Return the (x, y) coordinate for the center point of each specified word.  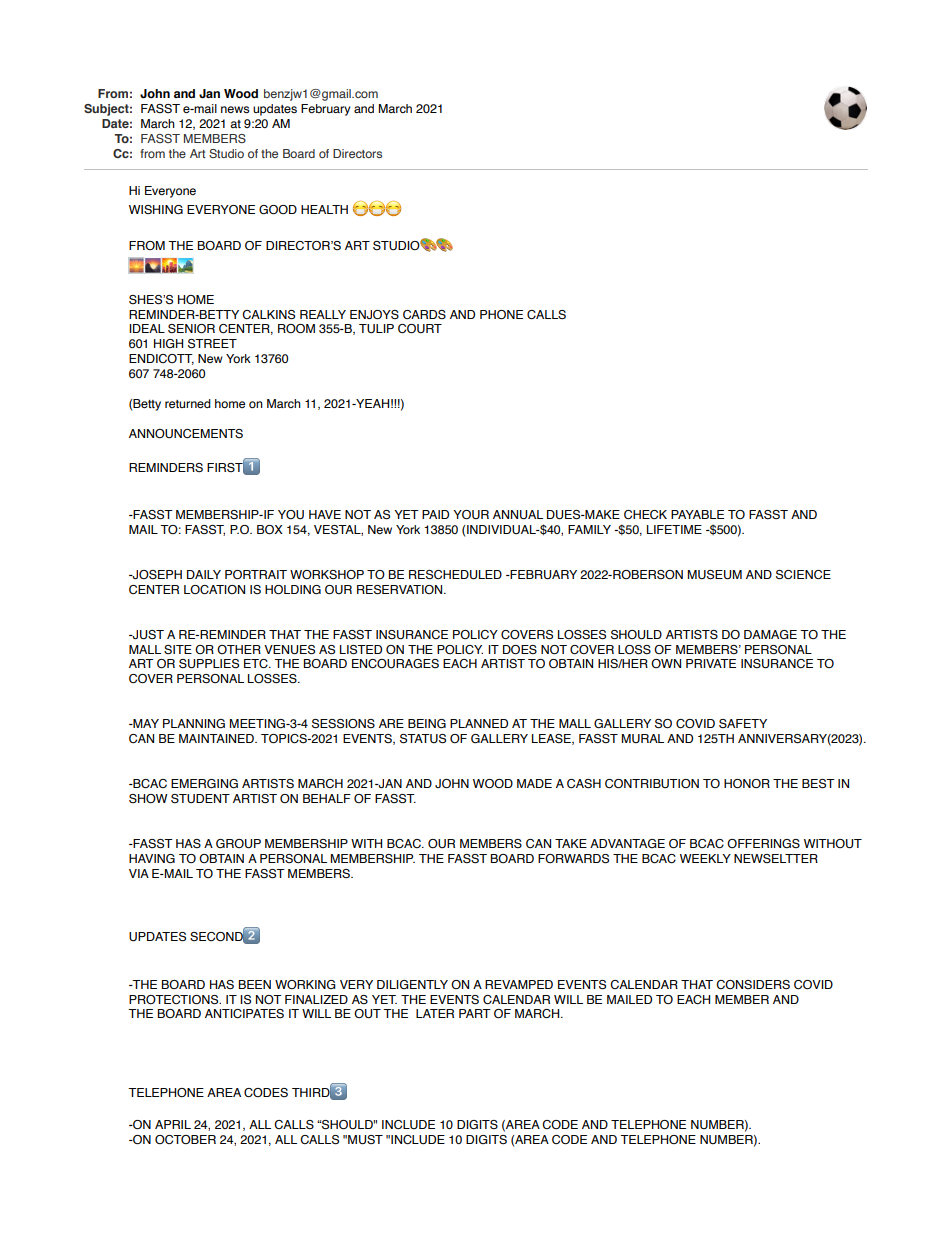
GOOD (278, 210)
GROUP (238, 844)
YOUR (471, 514)
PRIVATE (711, 663)
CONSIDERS (753, 984)
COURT (420, 328)
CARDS (424, 314)
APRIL (173, 1124)
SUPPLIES (209, 664)
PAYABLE (697, 514)
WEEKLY (705, 858)
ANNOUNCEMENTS (186, 433)
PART (475, 1013)
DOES (520, 649)
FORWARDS (573, 859)
